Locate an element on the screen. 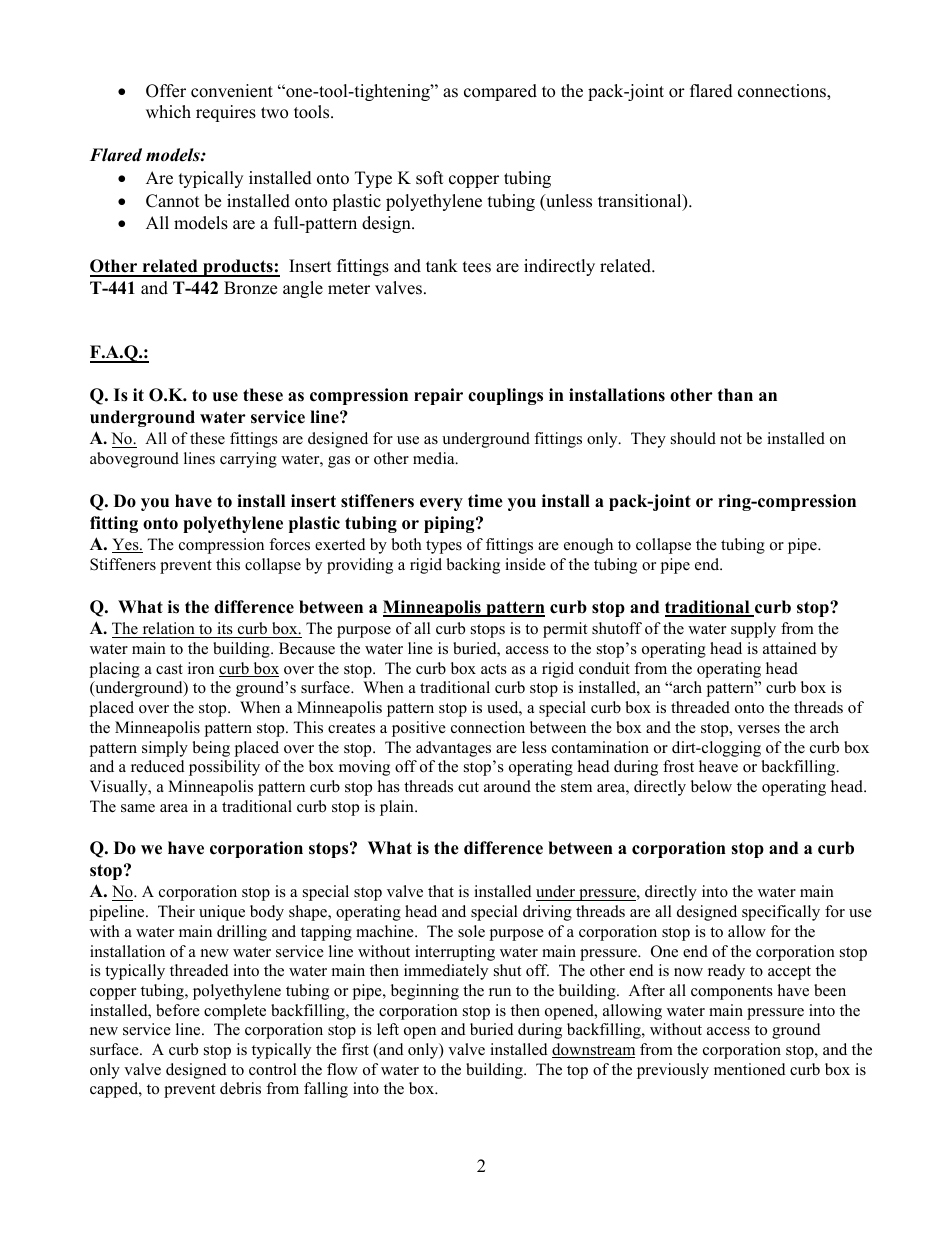 The width and height of the screenshot is (952, 1233). soft is located at coordinates (430, 178).
